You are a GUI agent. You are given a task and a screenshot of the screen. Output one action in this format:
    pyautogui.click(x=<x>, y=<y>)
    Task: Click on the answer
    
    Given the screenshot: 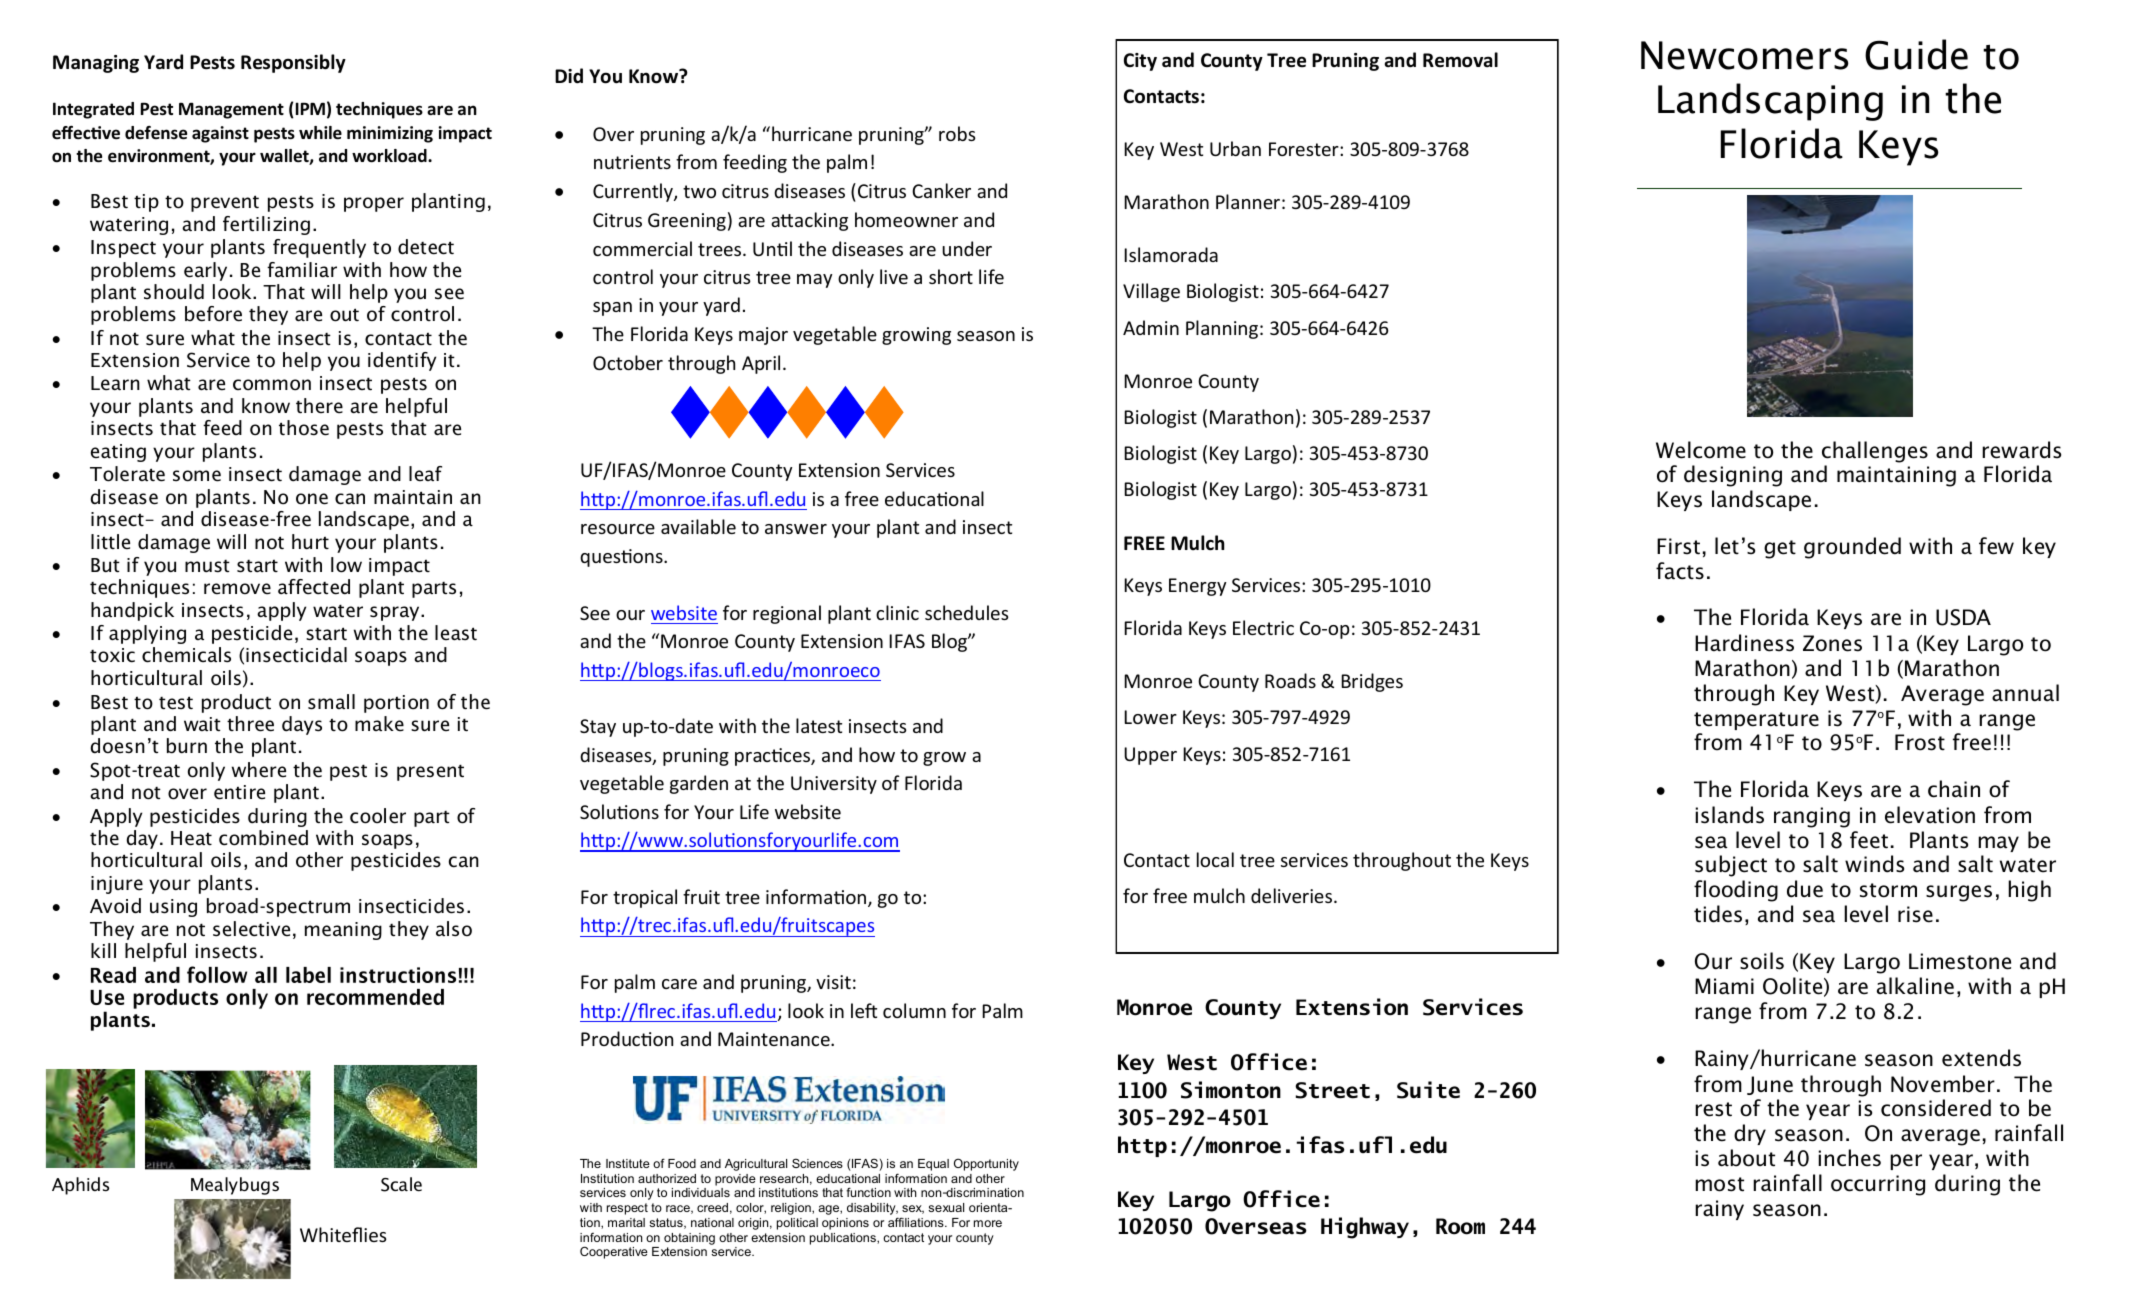 What is the action you would take?
    pyautogui.click(x=796, y=529)
